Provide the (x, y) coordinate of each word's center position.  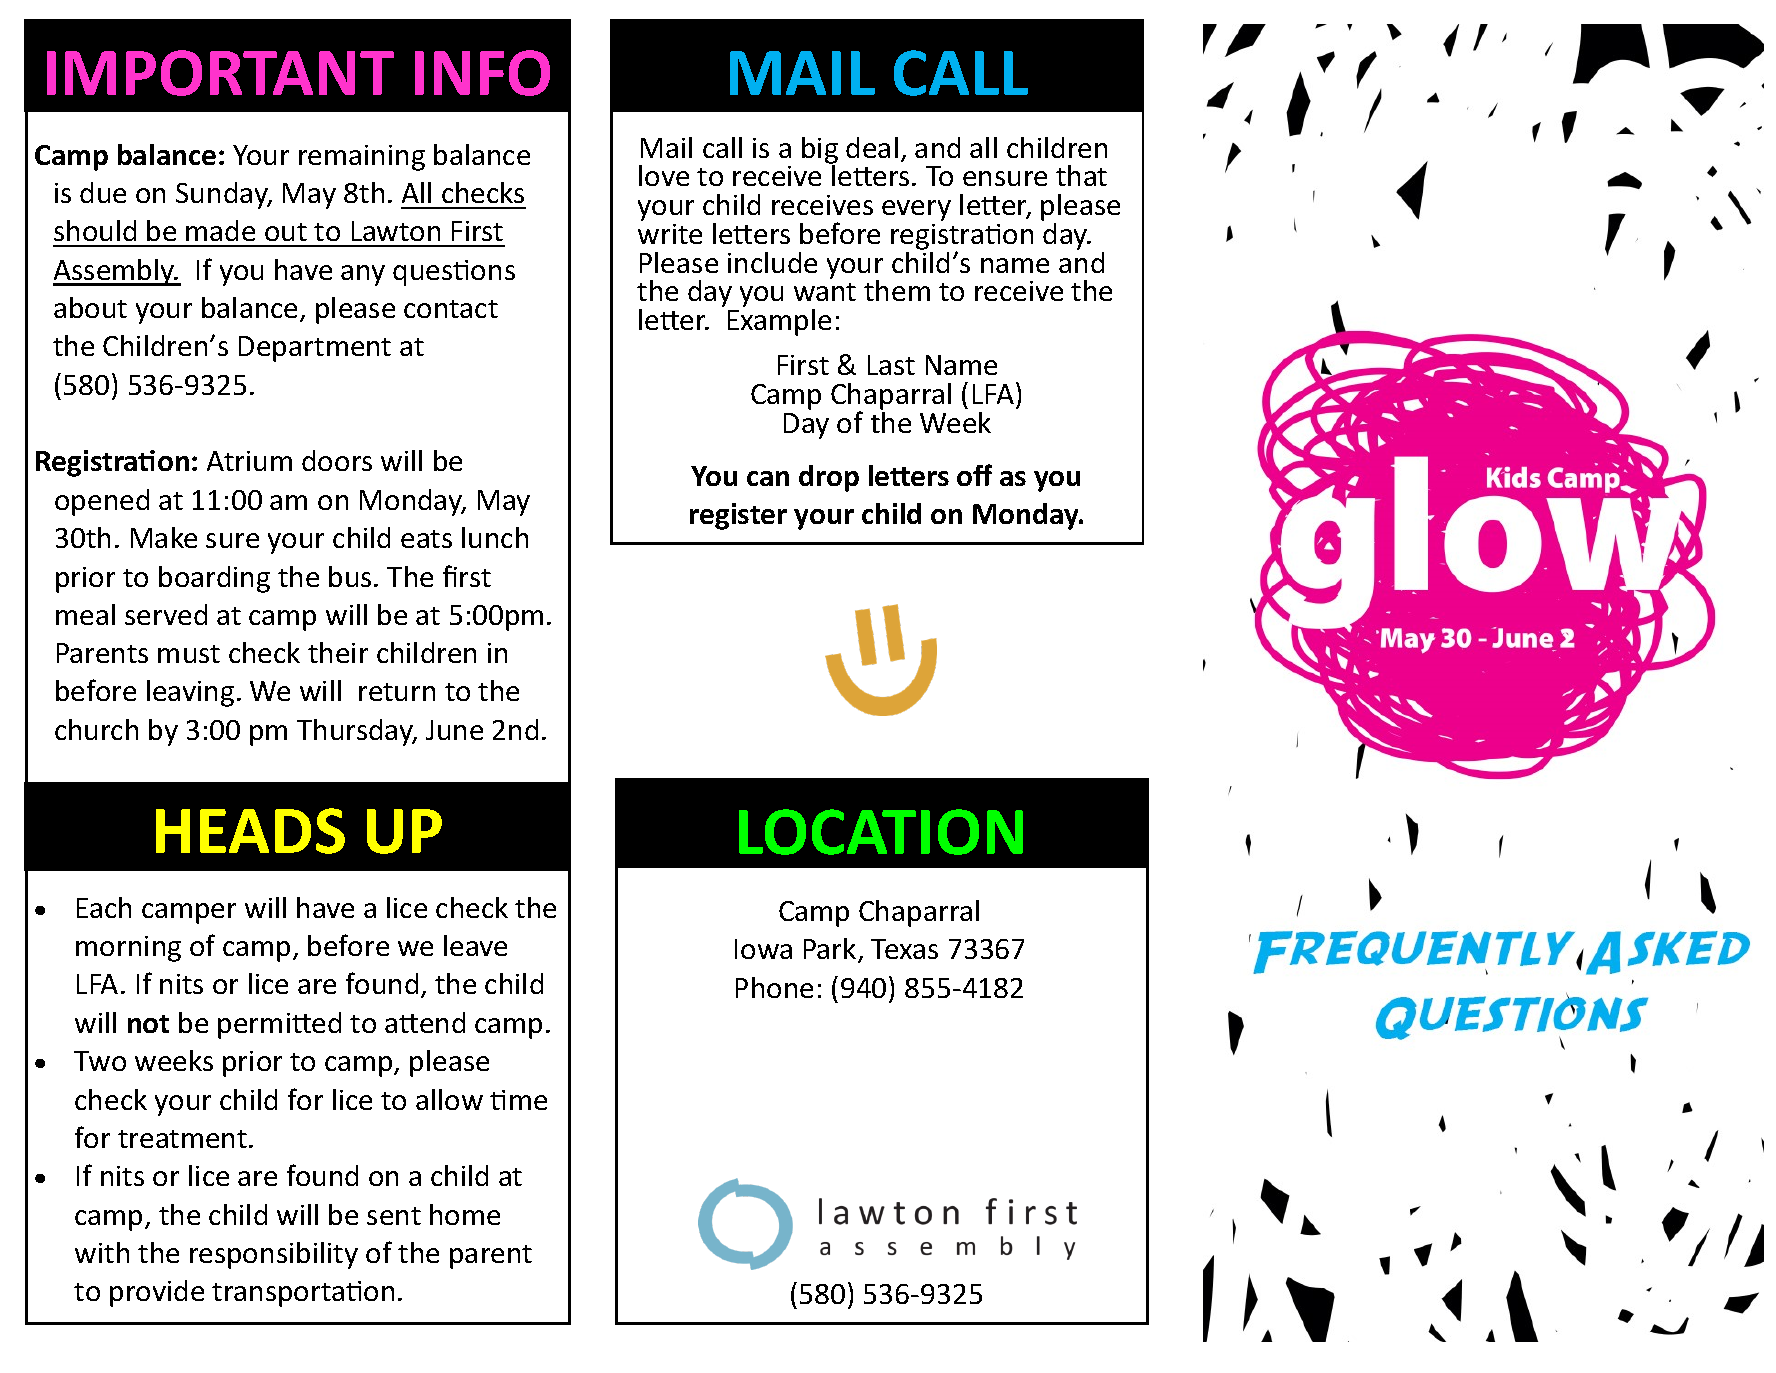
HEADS (250, 831)
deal (872, 147)
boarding (214, 579)
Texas (904, 949)
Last (891, 365)
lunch (495, 537)
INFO (482, 73)
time (518, 1100)
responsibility (274, 1255)
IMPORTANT (220, 73)
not (148, 1024)
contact (451, 309)
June (454, 730)
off (974, 475)
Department (315, 349)
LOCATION (881, 832)
